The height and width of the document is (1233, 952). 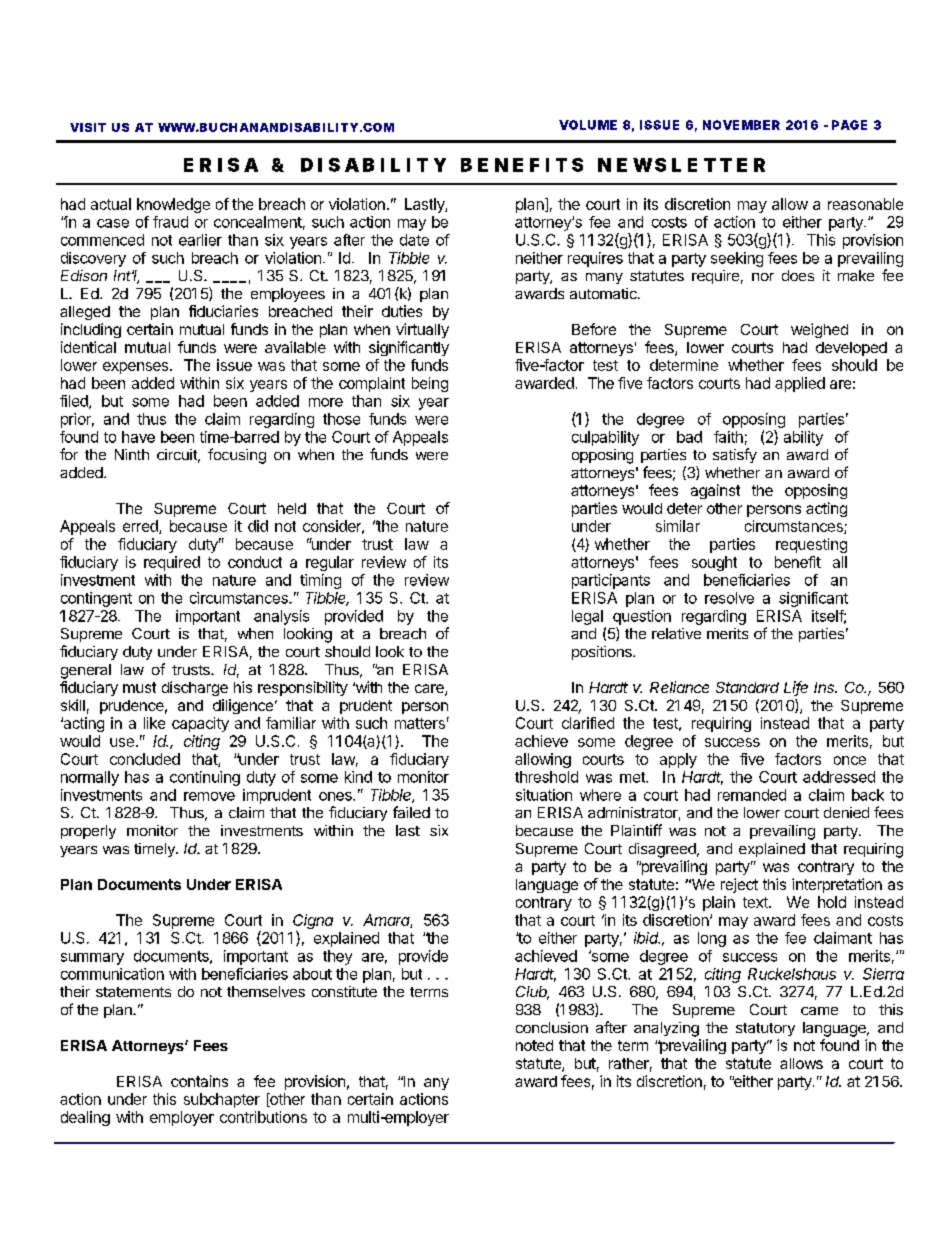 I want to click on contains, so click(x=199, y=1081).
